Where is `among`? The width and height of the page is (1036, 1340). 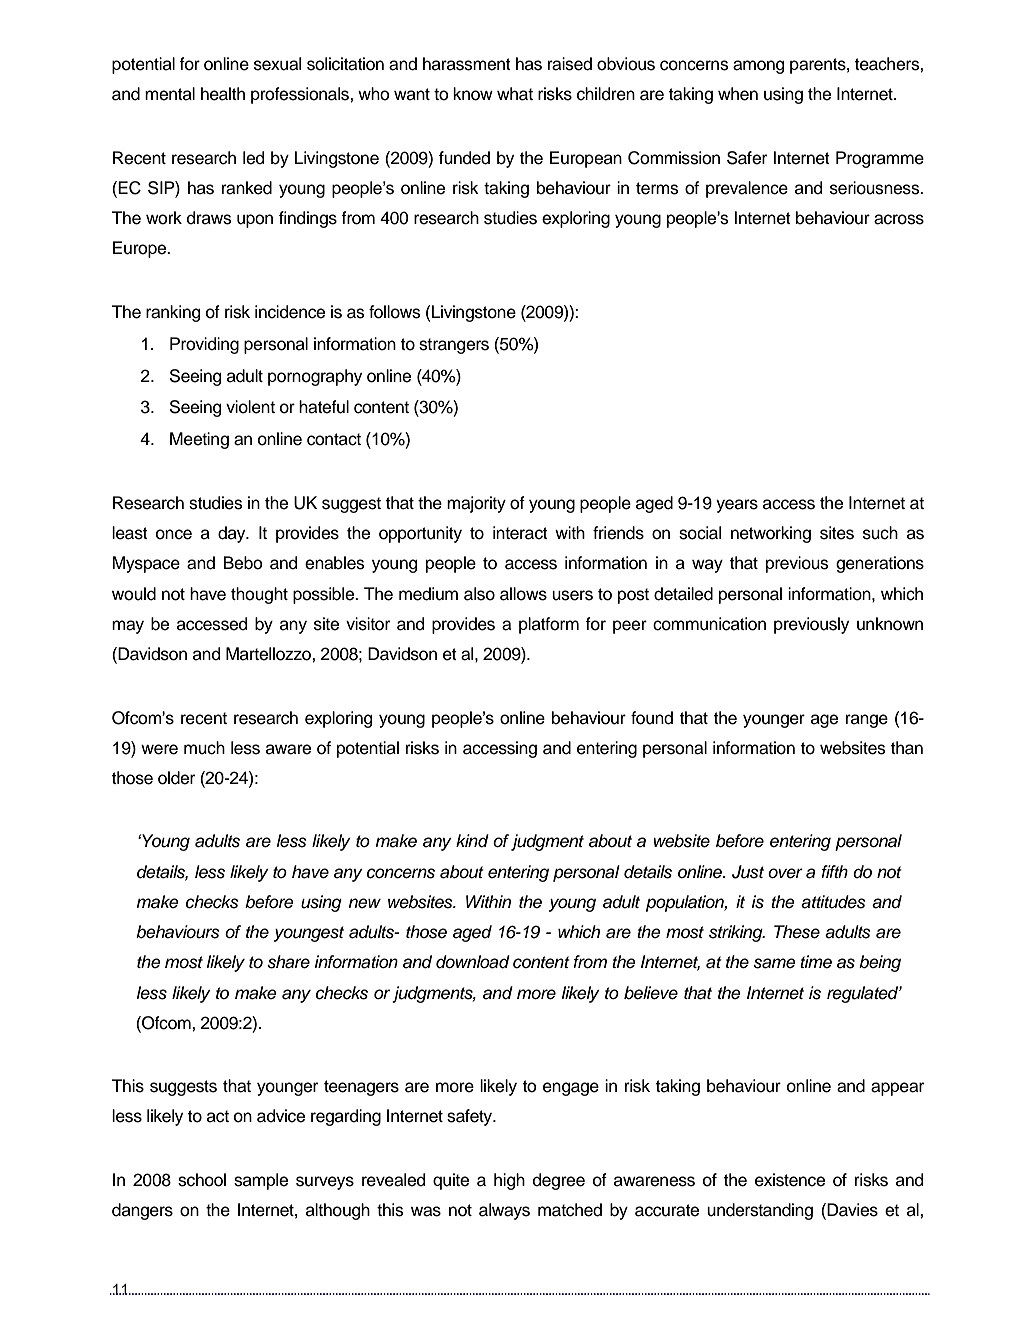 among is located at coordinates (758, 67).
